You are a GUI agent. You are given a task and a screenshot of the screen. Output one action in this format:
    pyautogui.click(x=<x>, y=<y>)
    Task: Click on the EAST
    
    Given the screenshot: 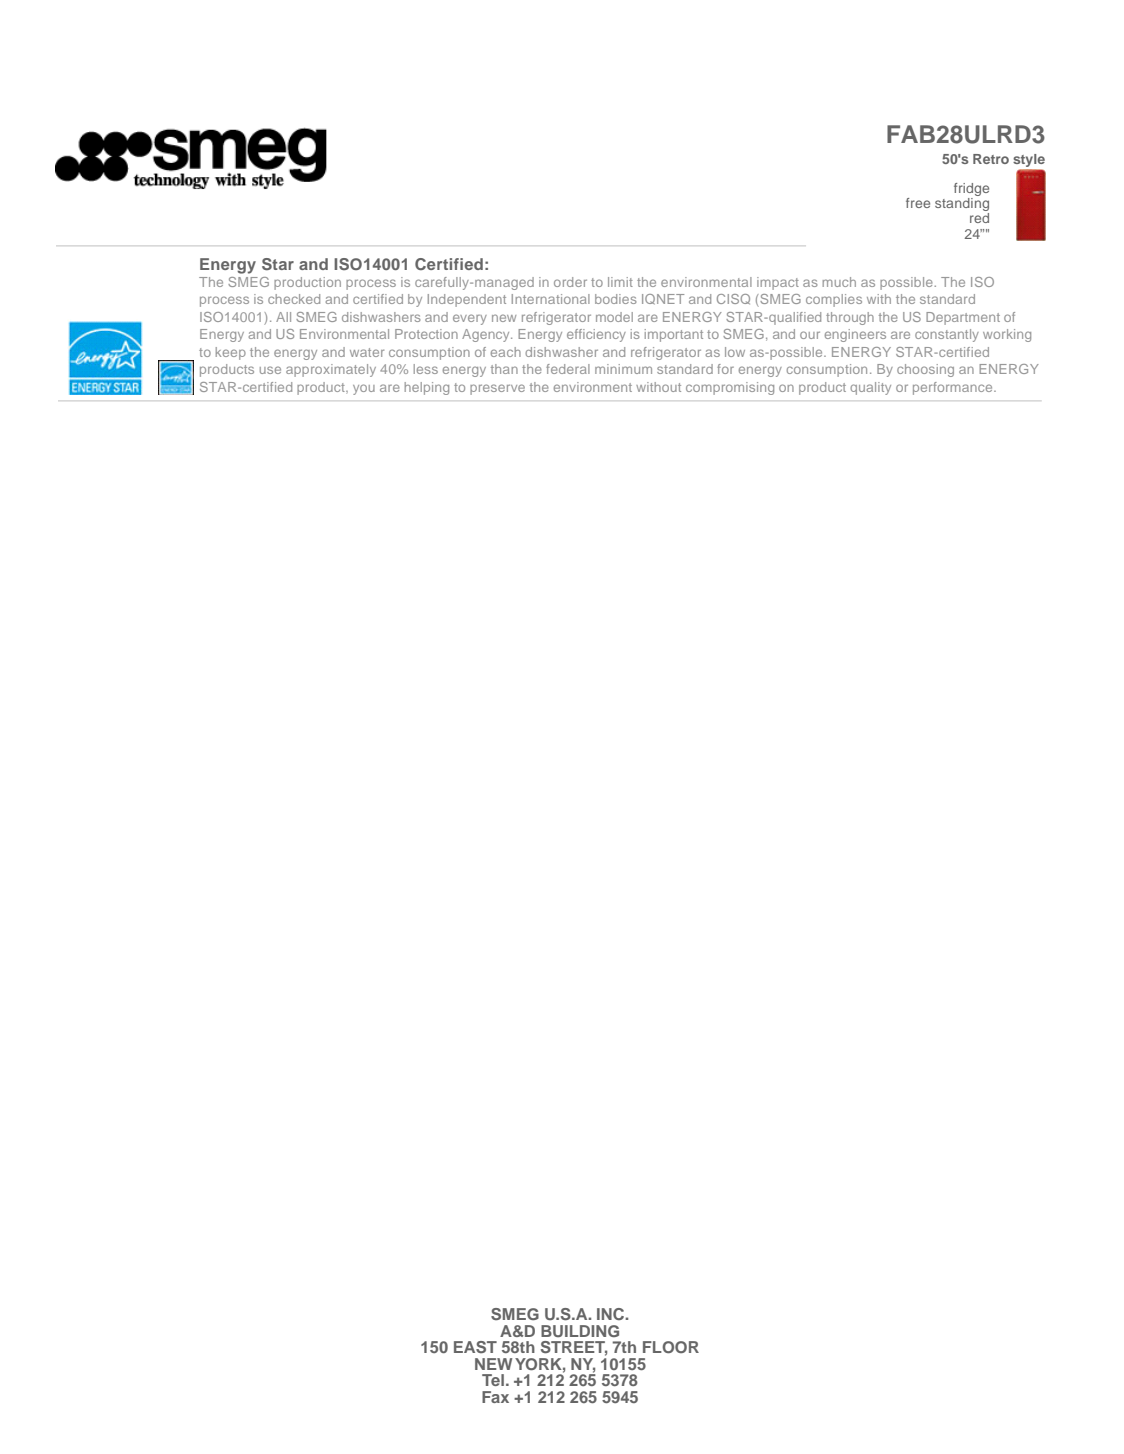 What is the action you would take?
    pyautogui.click(x=475, y=1347)
